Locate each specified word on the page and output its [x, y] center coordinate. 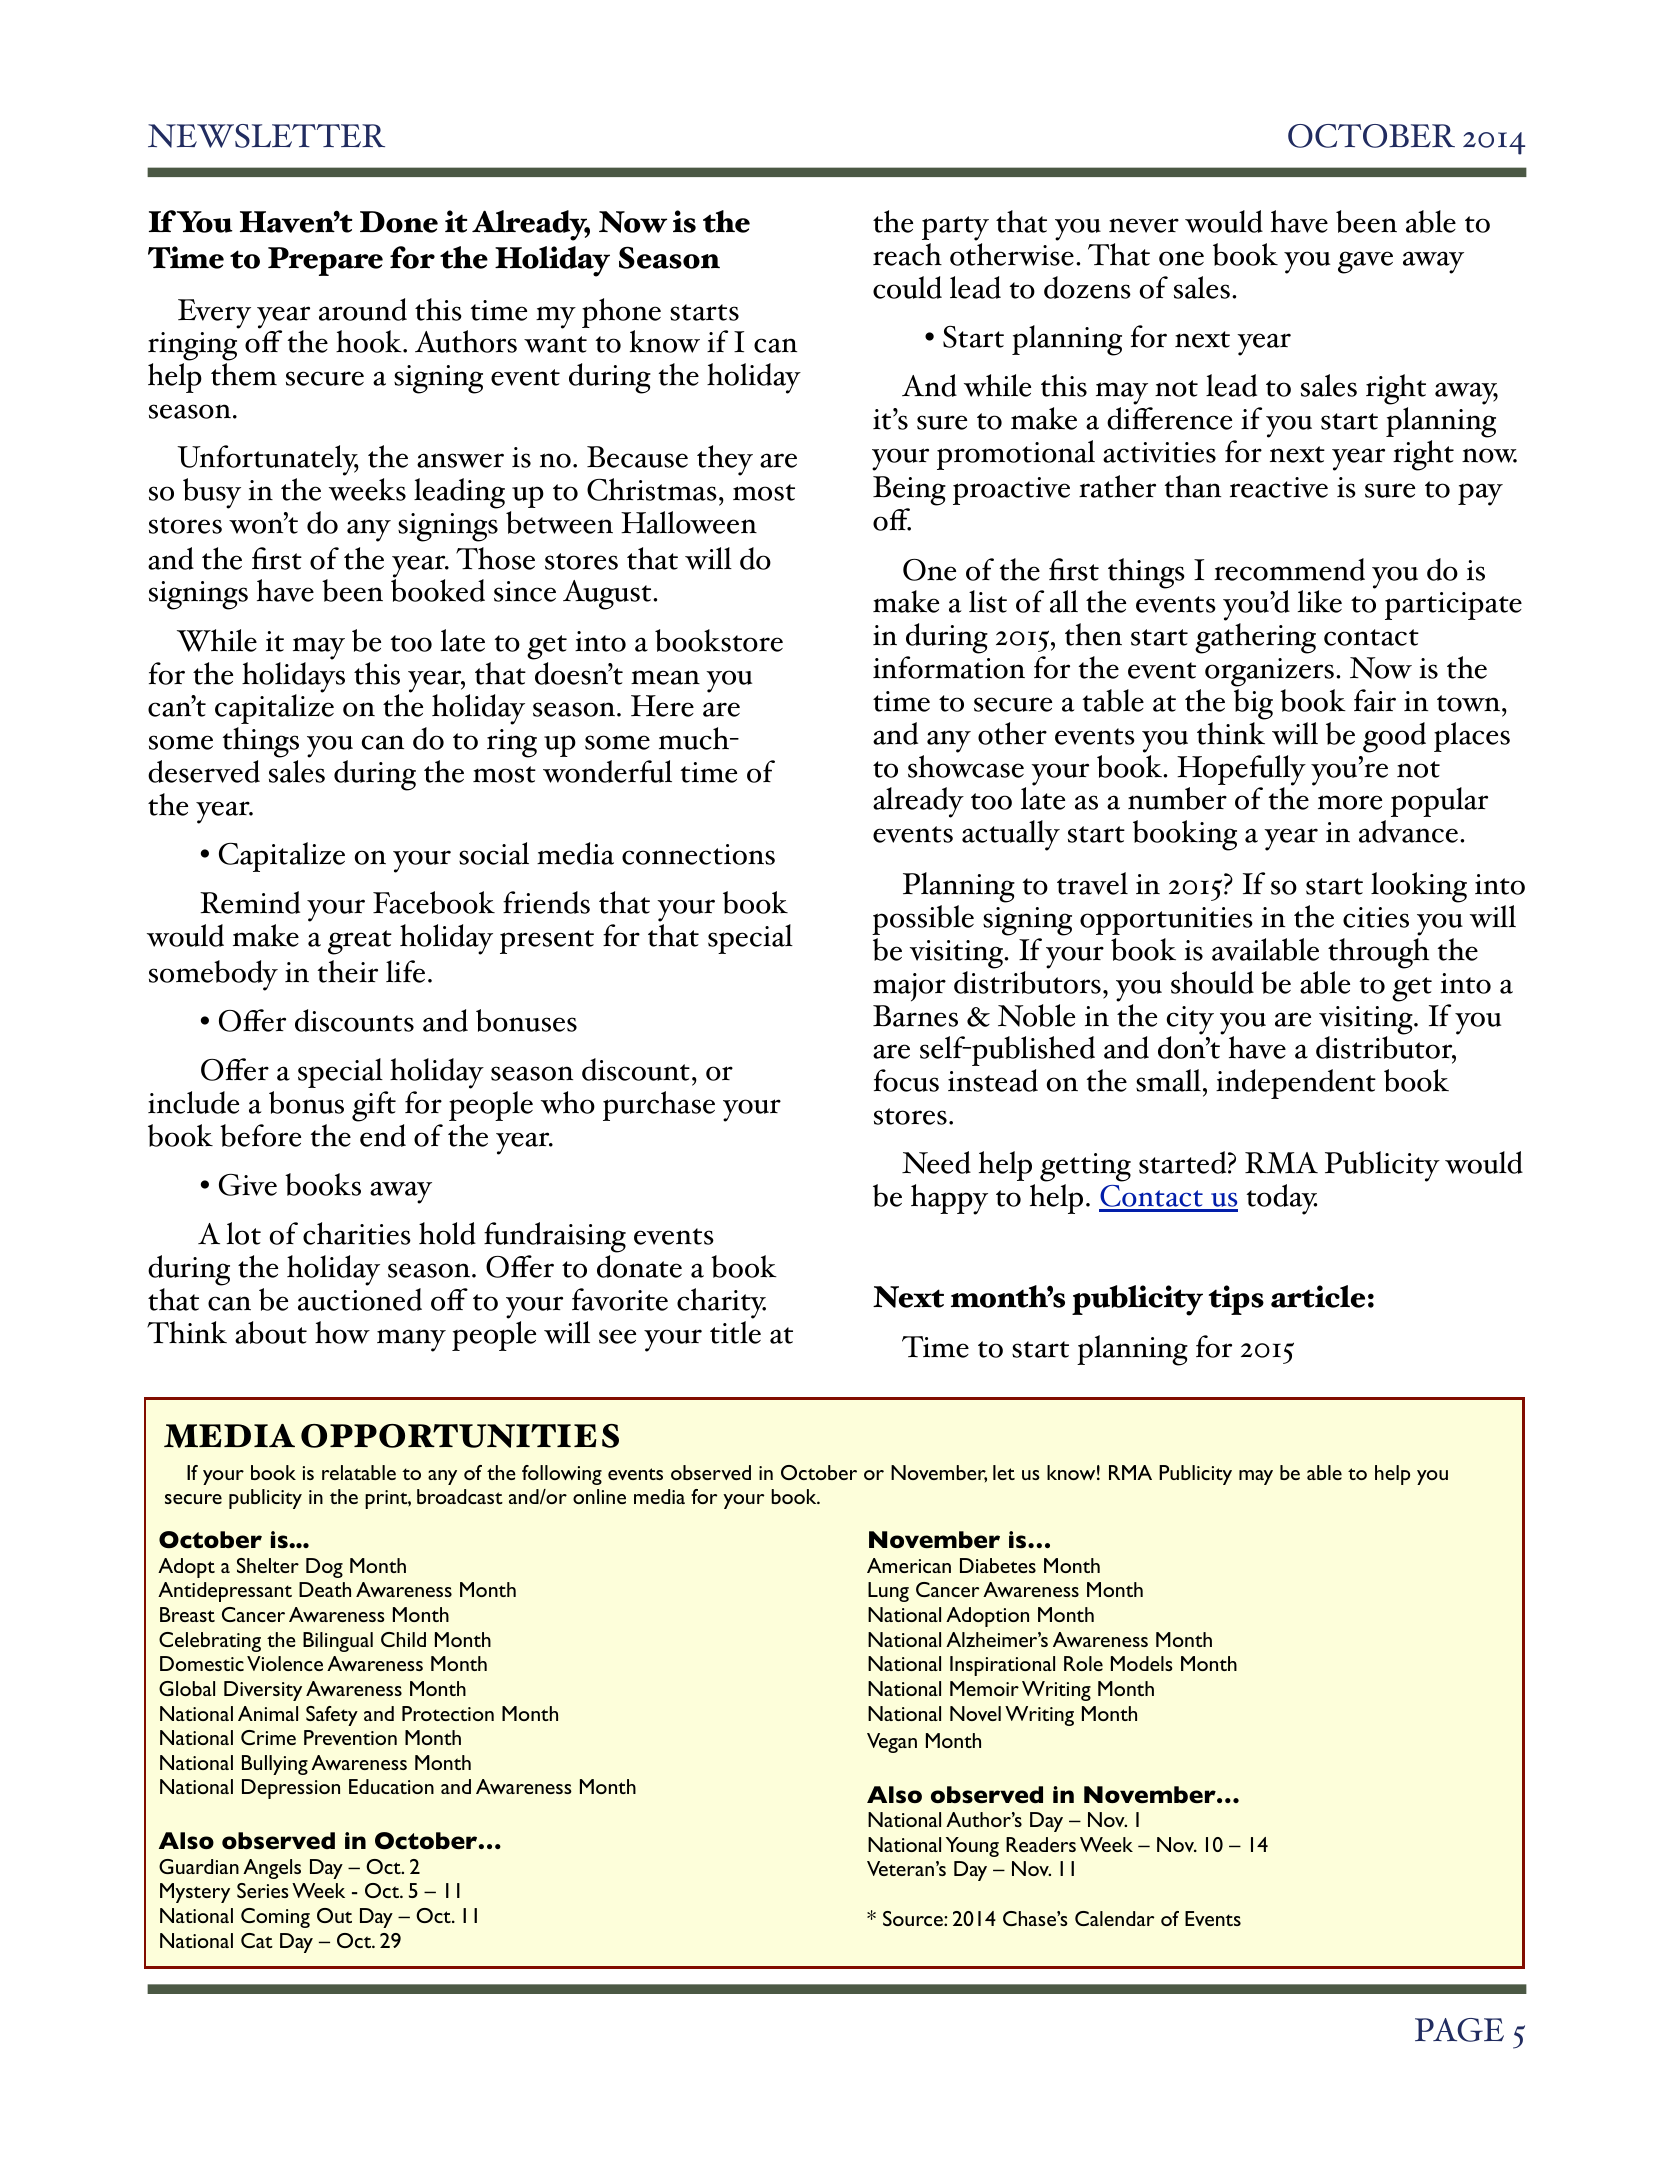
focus [906, 1080]
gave [1365, 262]
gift [374, 1106]
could [907, 287]
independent [1296, 1084]
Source [914, 1918]
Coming [275, 1918]
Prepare [325, 261]
